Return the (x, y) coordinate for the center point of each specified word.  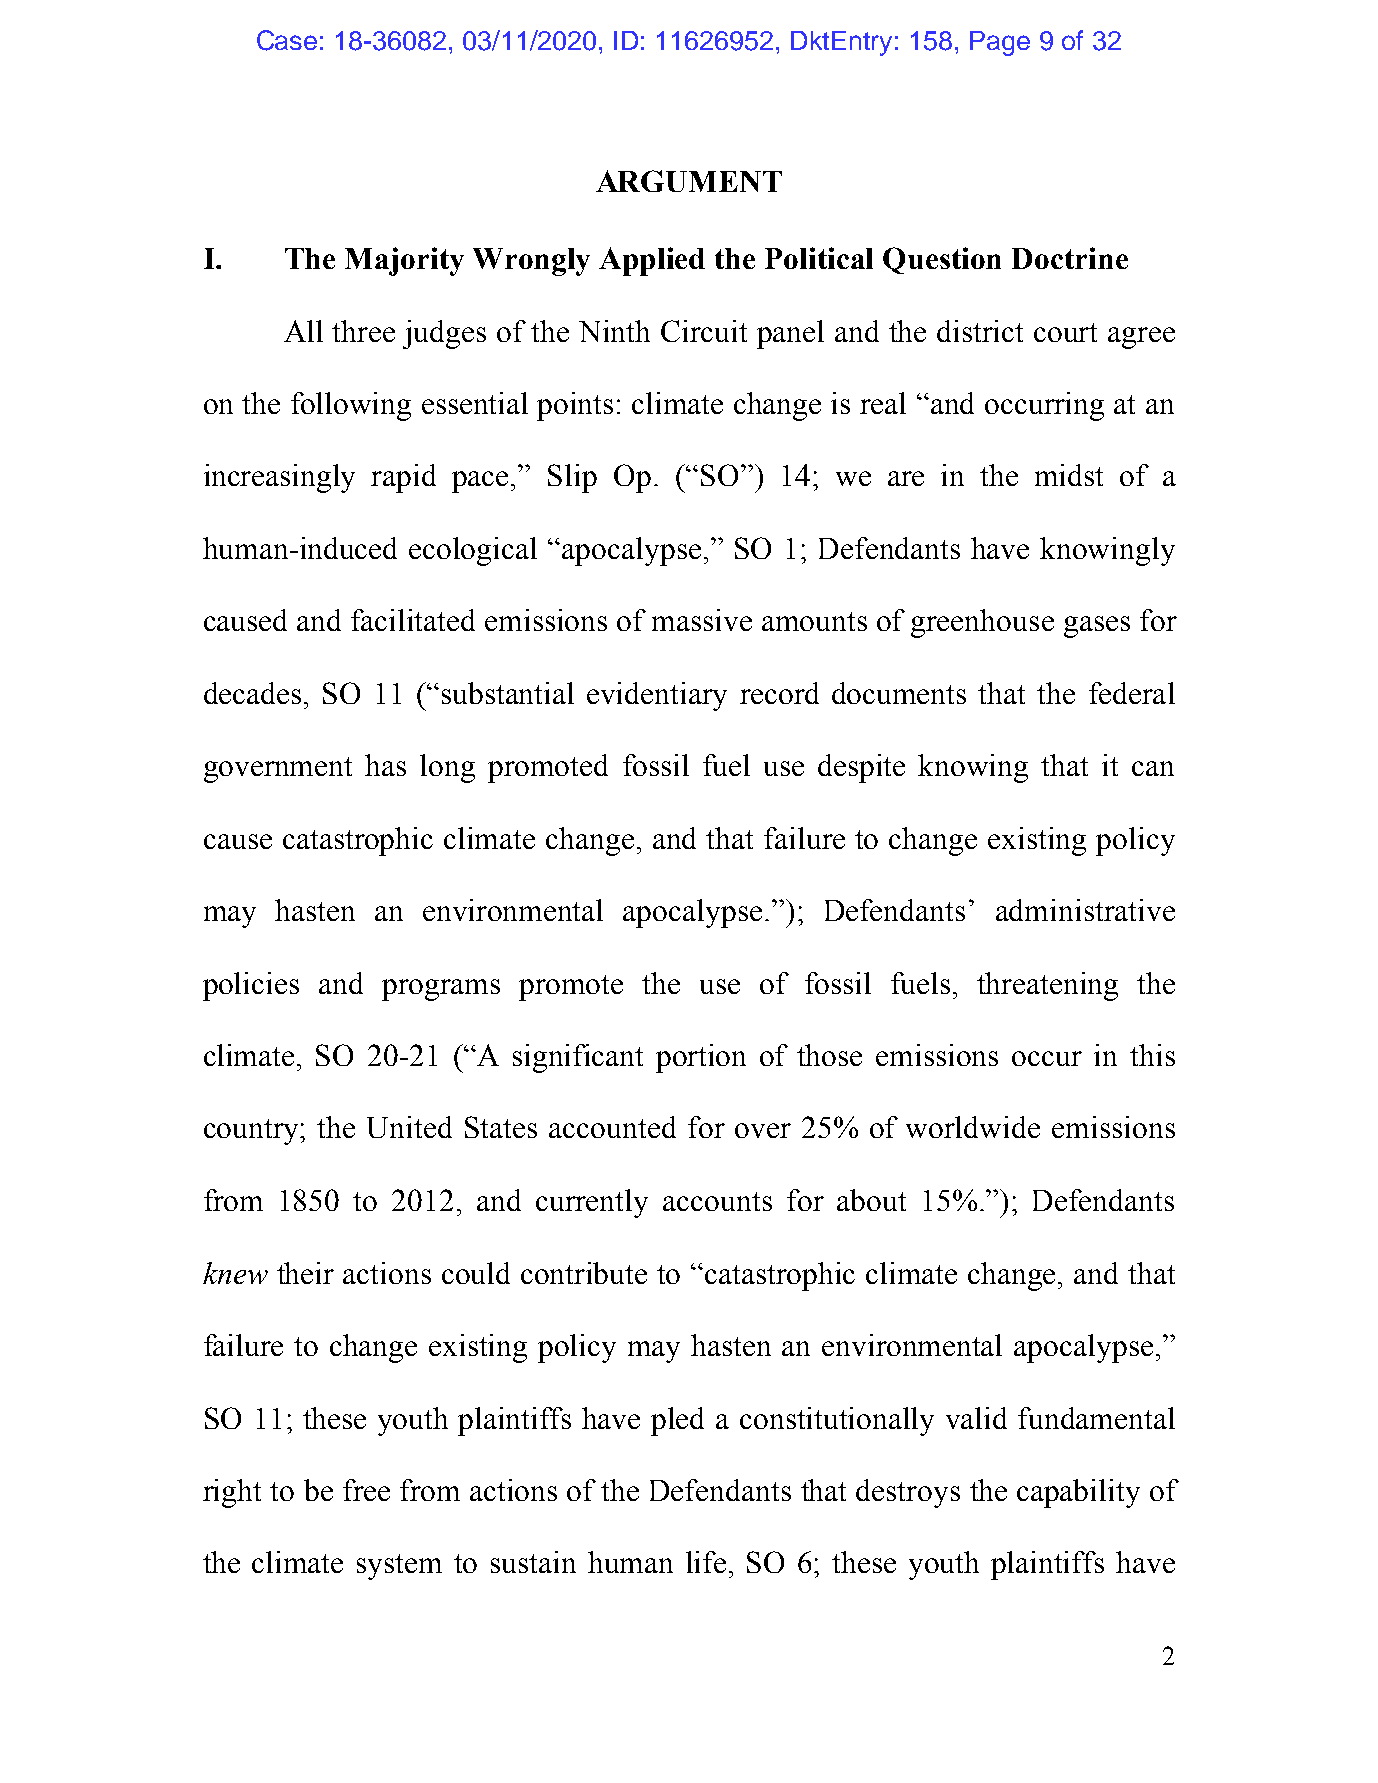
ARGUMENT (689, 181)
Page (1000, 43)
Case (287, 40)
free (366, 1490)
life (706, 1562)
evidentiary (657, 696)
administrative (1085, 910)
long (447, 768)
